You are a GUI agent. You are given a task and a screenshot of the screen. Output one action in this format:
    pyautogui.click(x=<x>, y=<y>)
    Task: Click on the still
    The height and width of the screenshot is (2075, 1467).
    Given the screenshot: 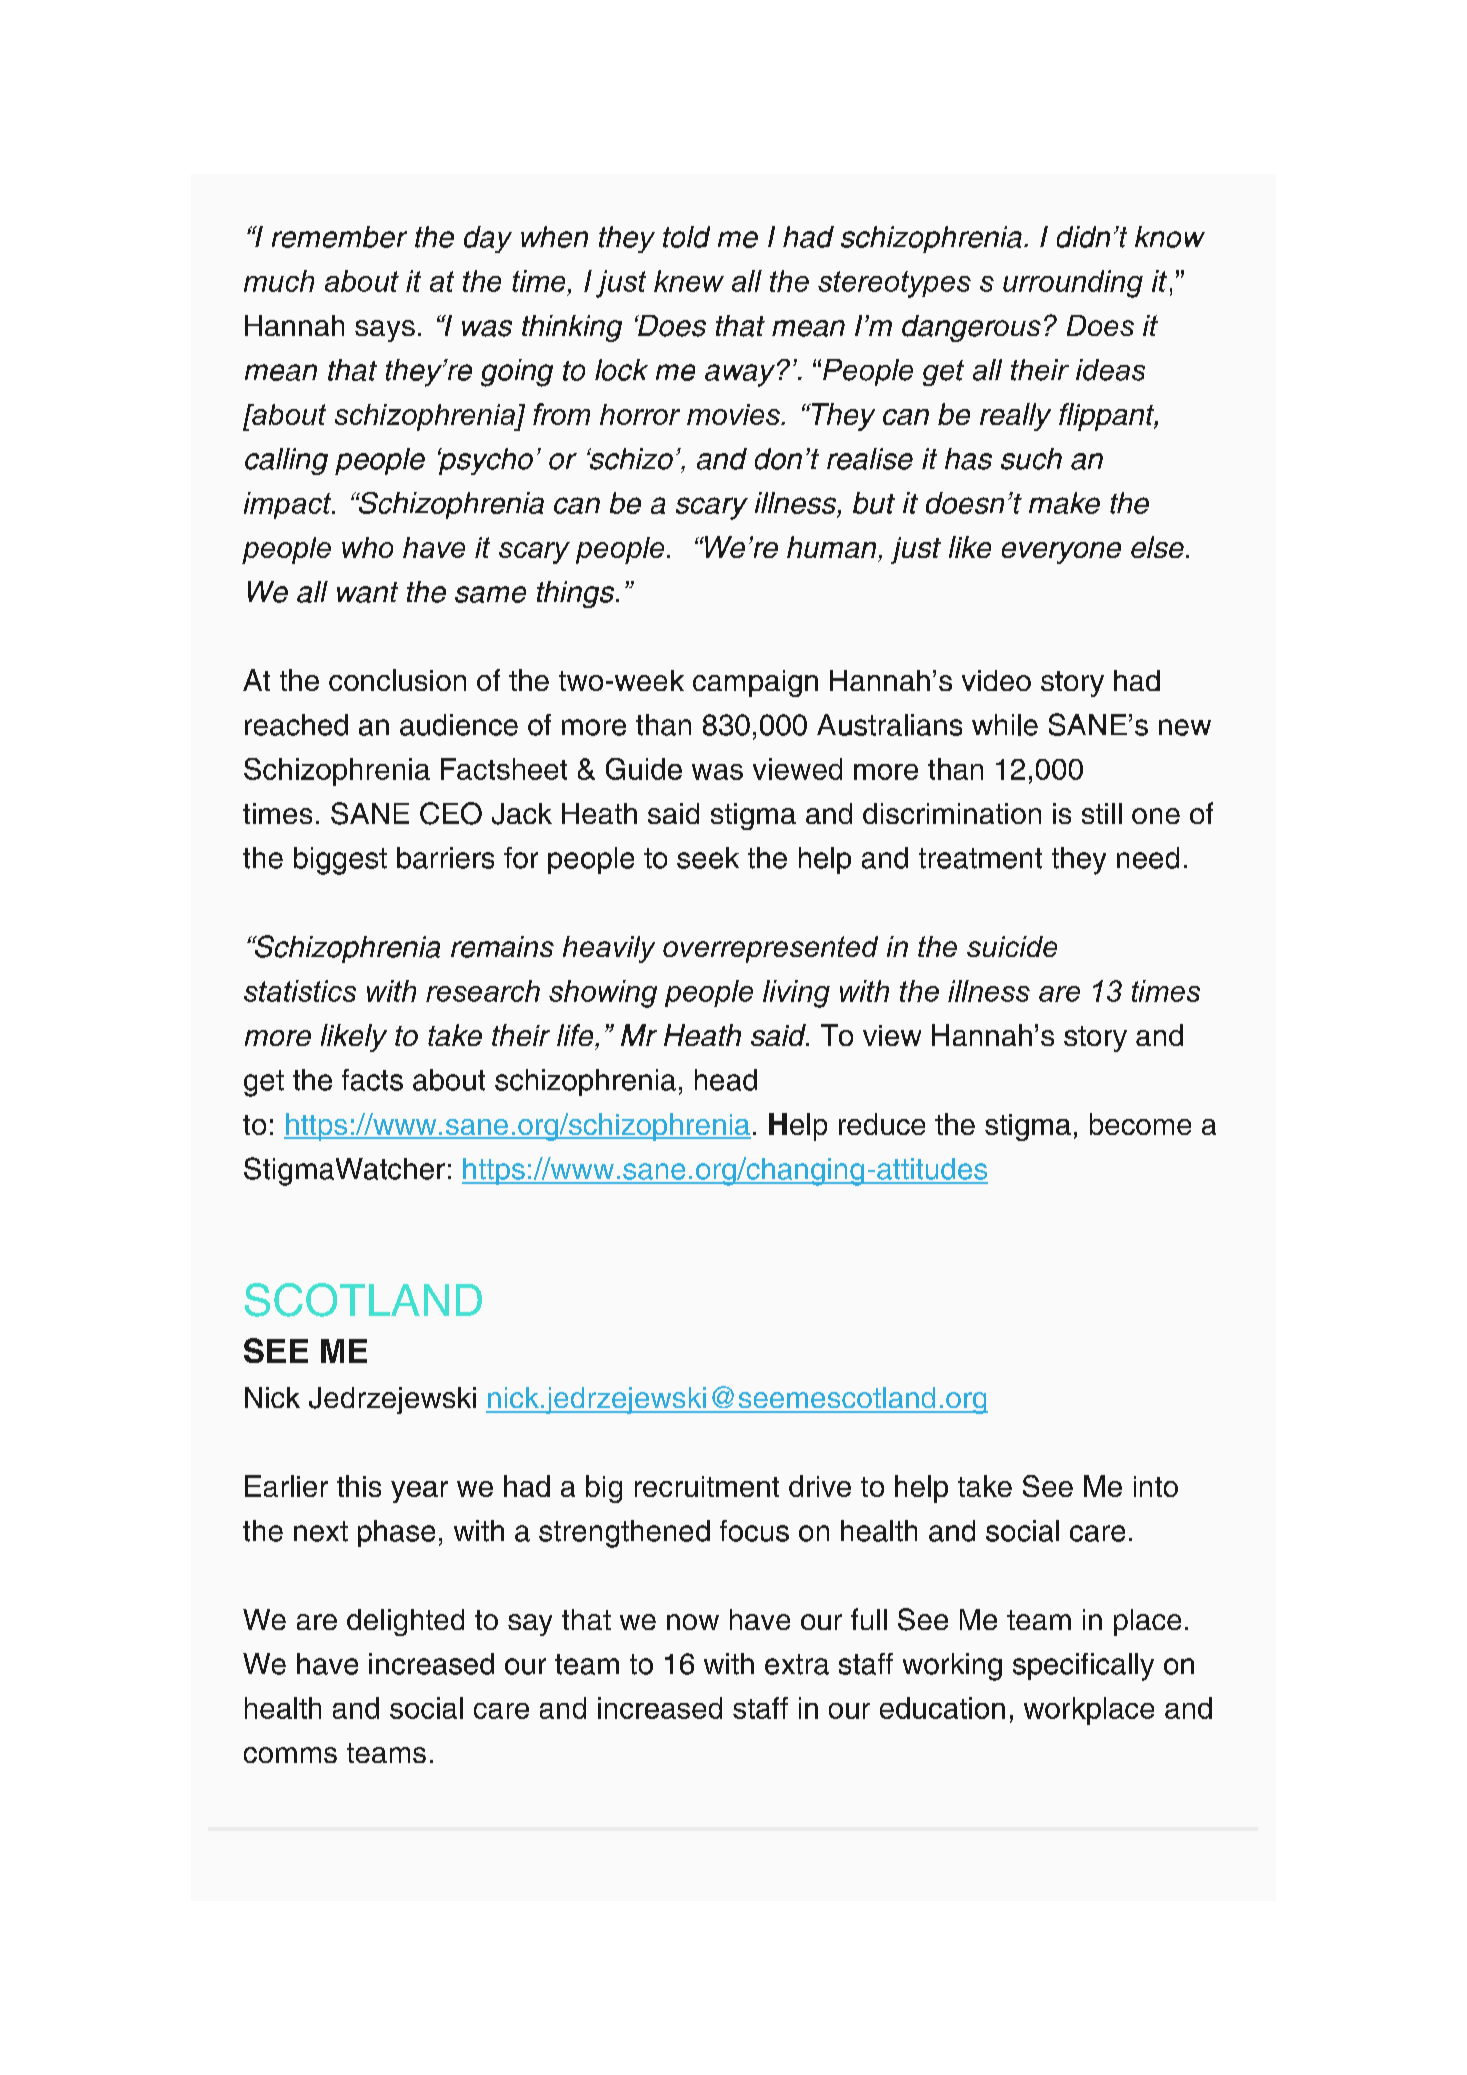 What is the action you would take?
    pyautogui.click(x=1102, y=813)
